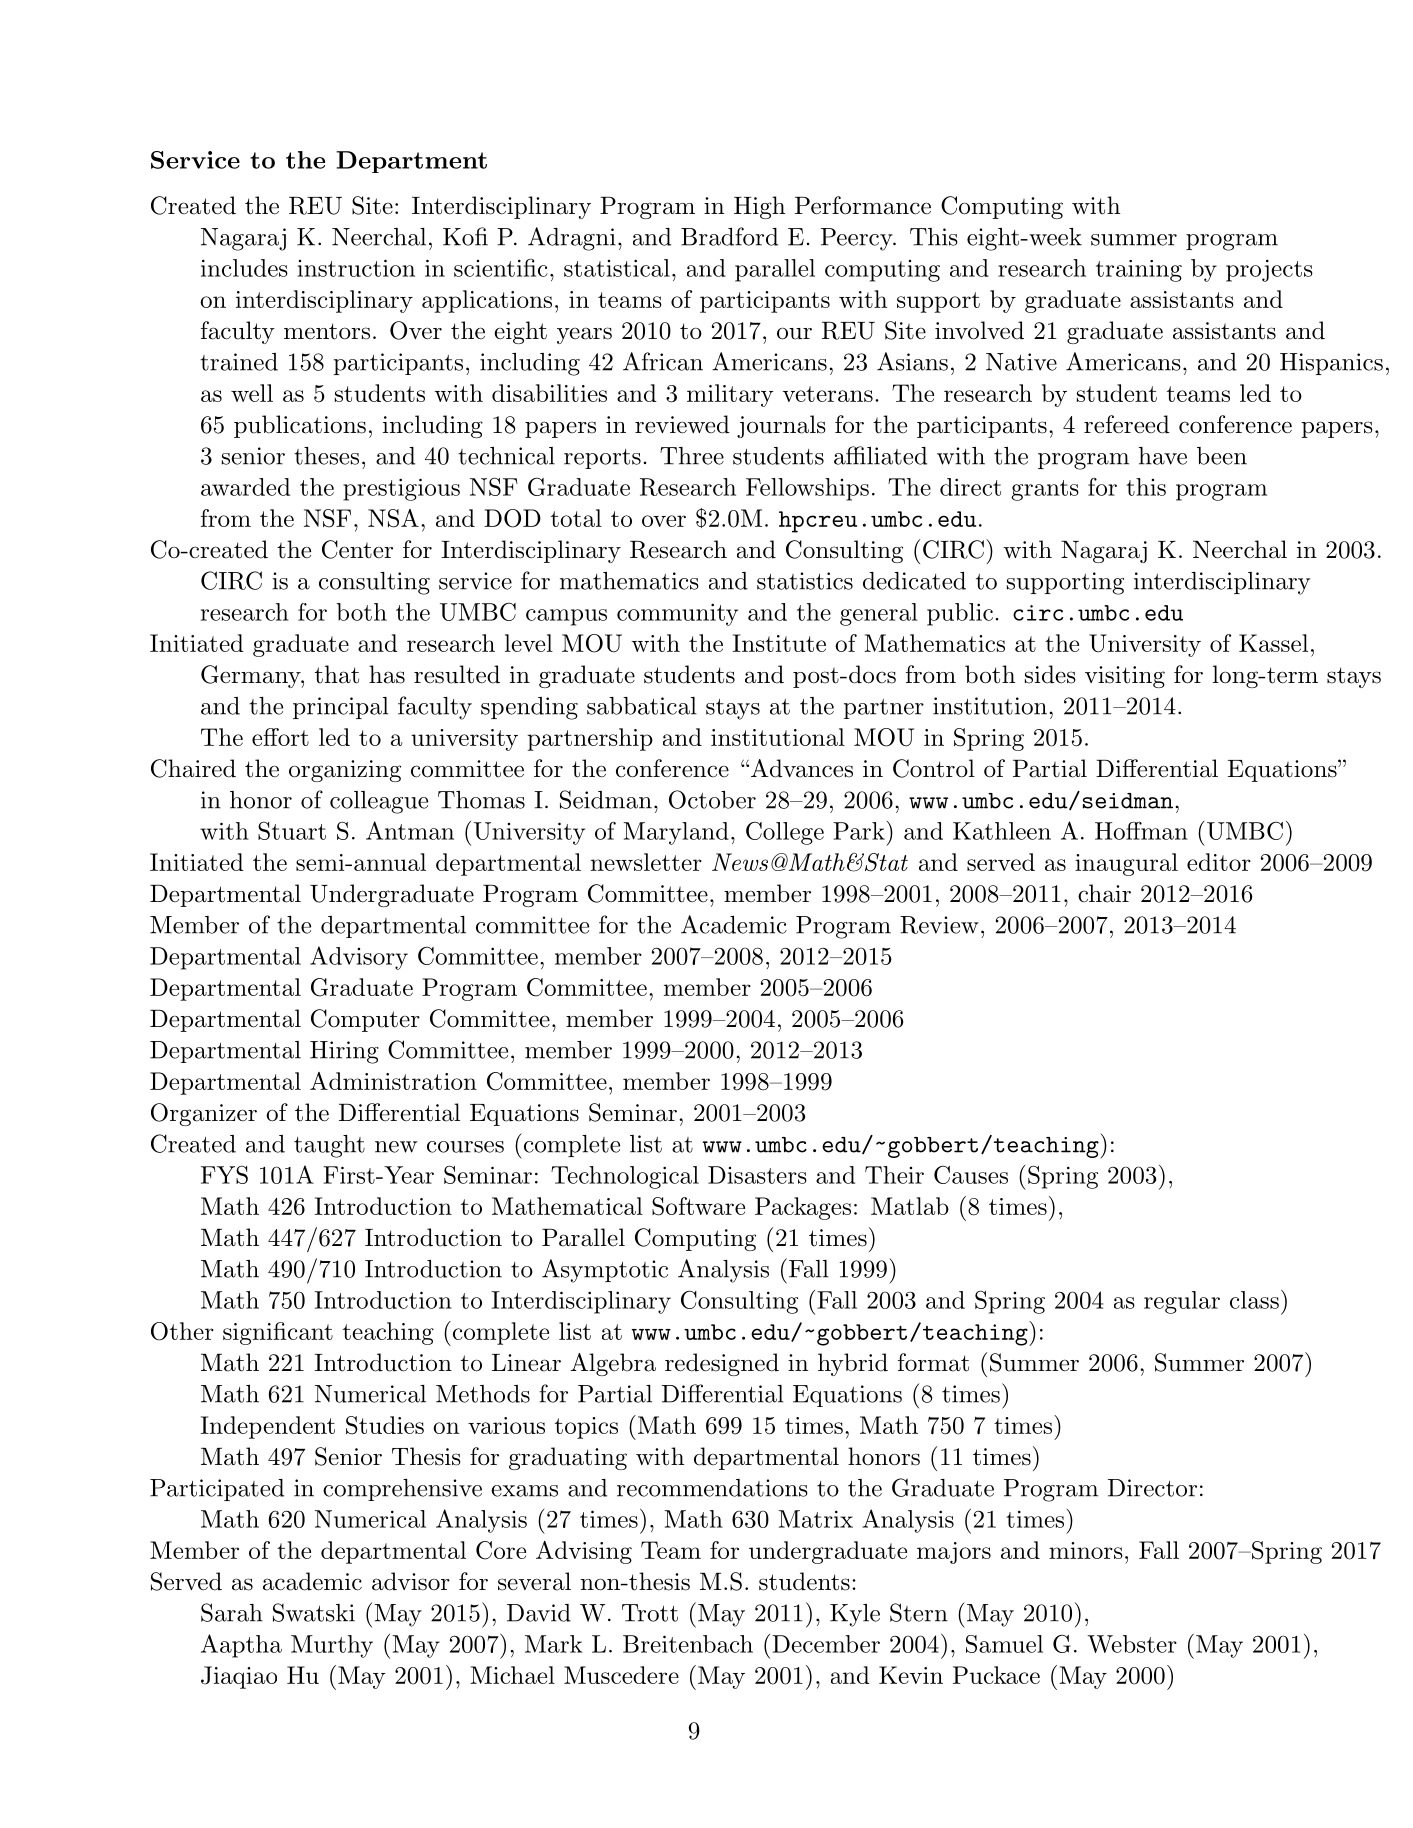  Describe the element at coordinates (1139, 271) in the image. I see `training` at that location.
